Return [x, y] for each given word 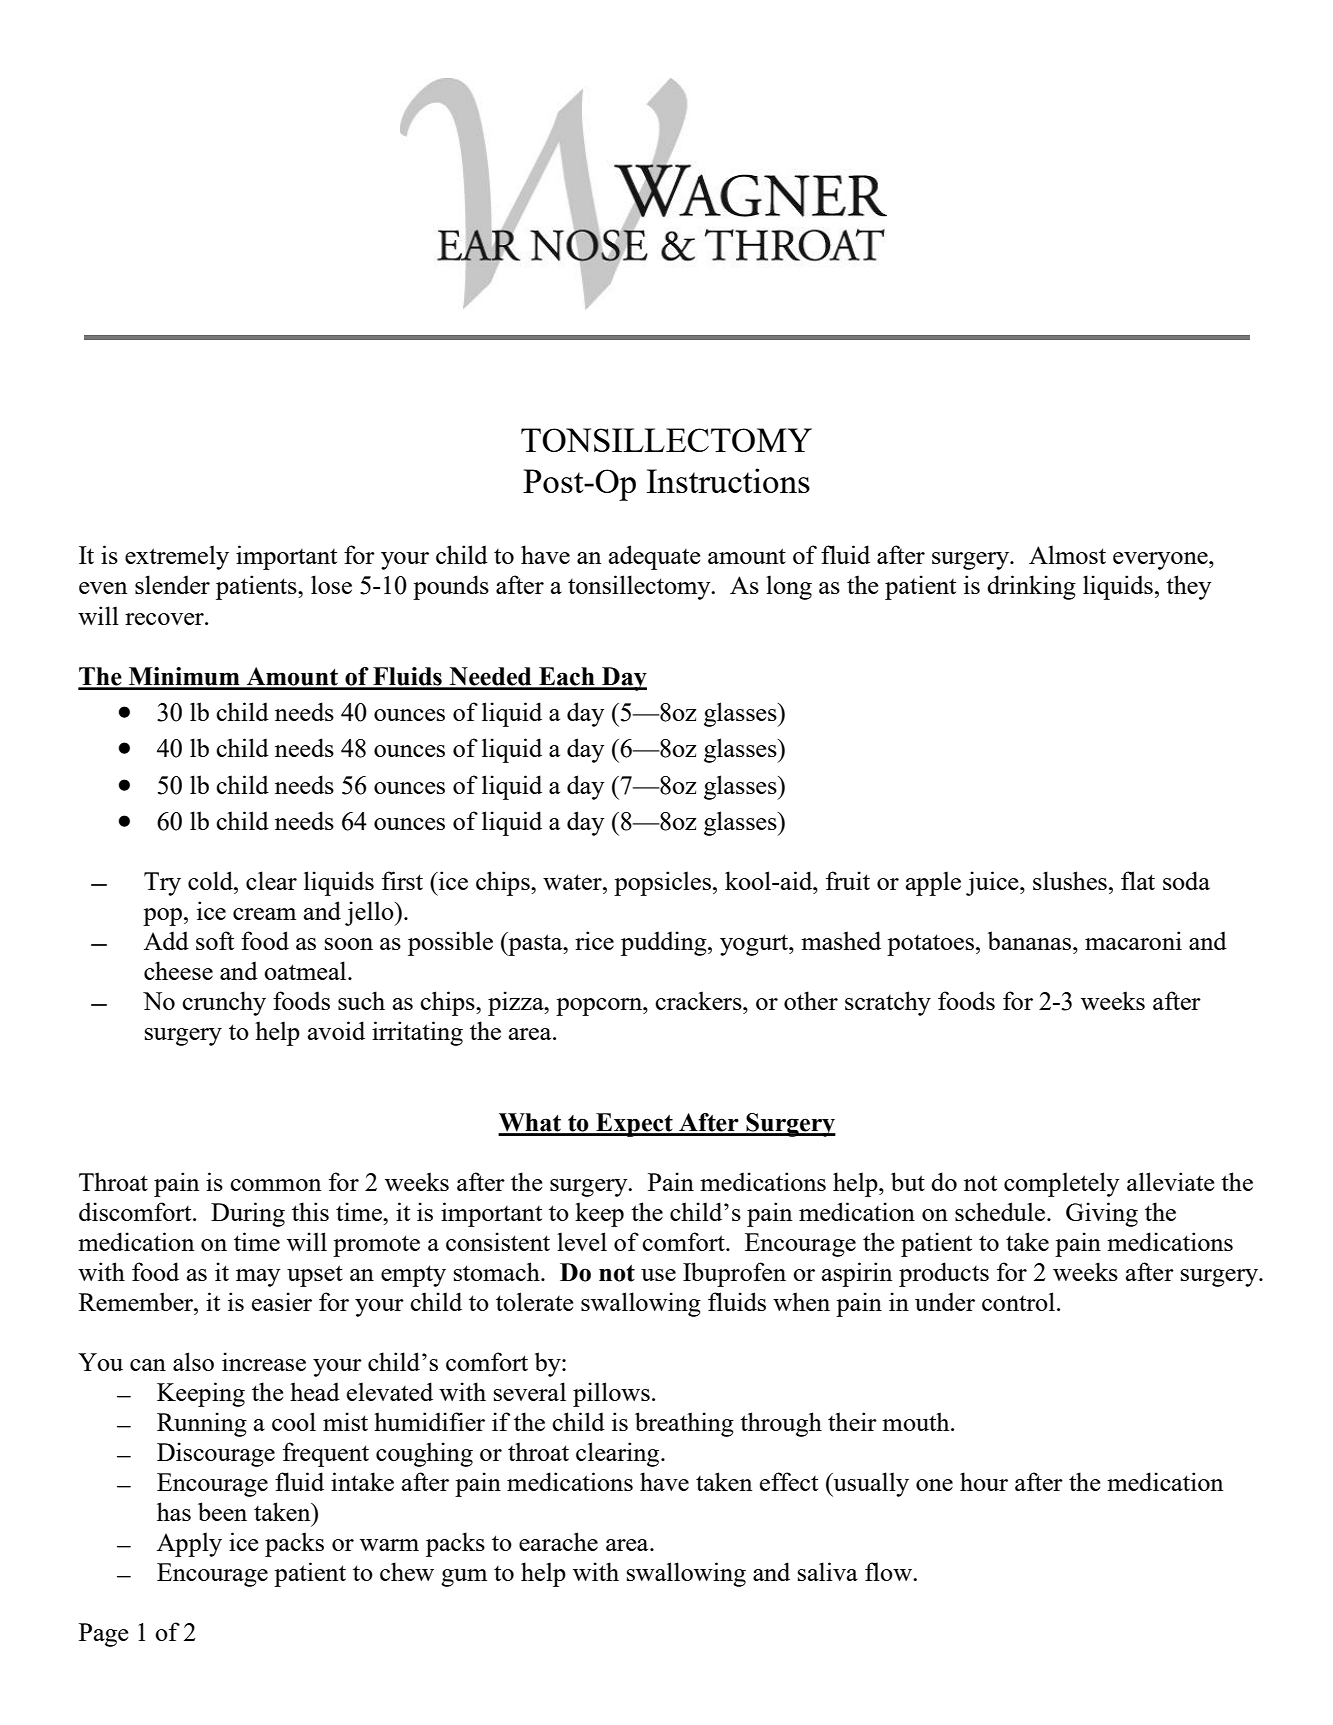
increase [264, 1361]
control [1018, 1301]
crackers [699, 1000]
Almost [1067, 554]
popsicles [664, 883]
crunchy [224, 1003]
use [658, 1275]
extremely [177, 557]
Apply [189, 1544]
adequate [655, 557]
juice [993, 883]
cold [211, 880]
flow [889, 1571]
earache [558, 1541]
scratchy [888, 1003]
